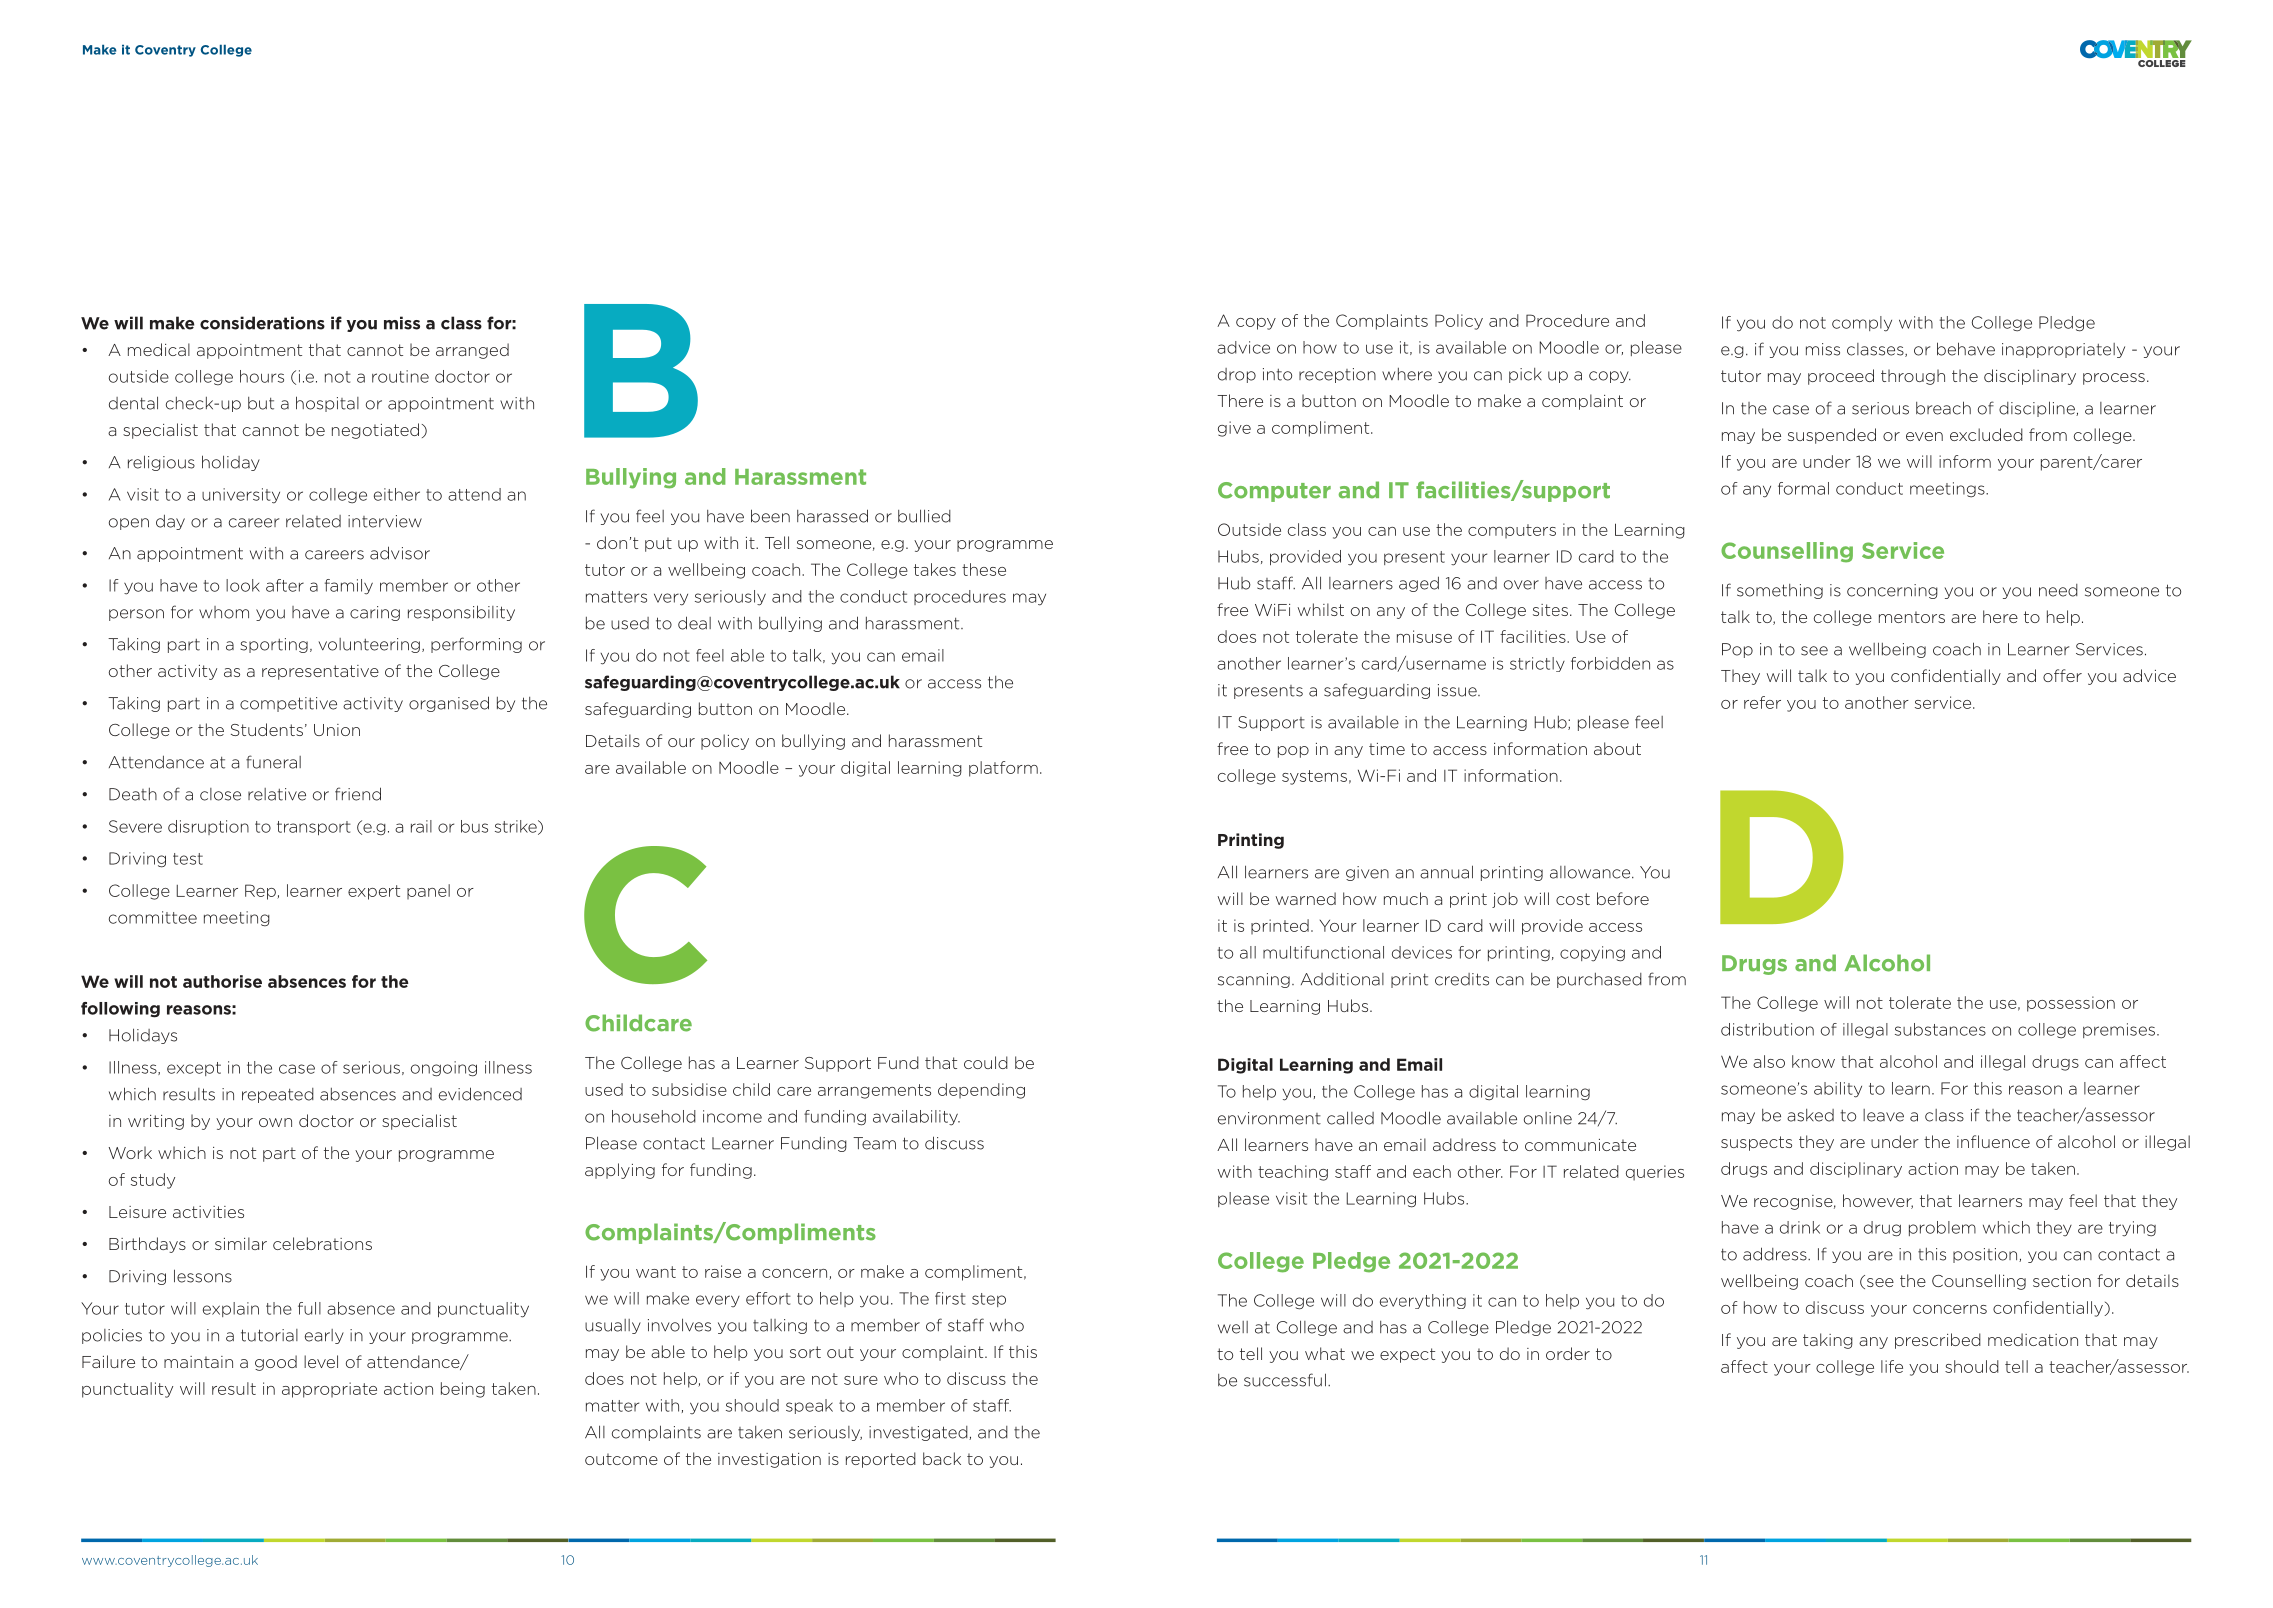 The image size is (2273, 1608). What do you see at coordinates (1623, 898) in the image?
I see `before` at bounding box center [1623, 898].
